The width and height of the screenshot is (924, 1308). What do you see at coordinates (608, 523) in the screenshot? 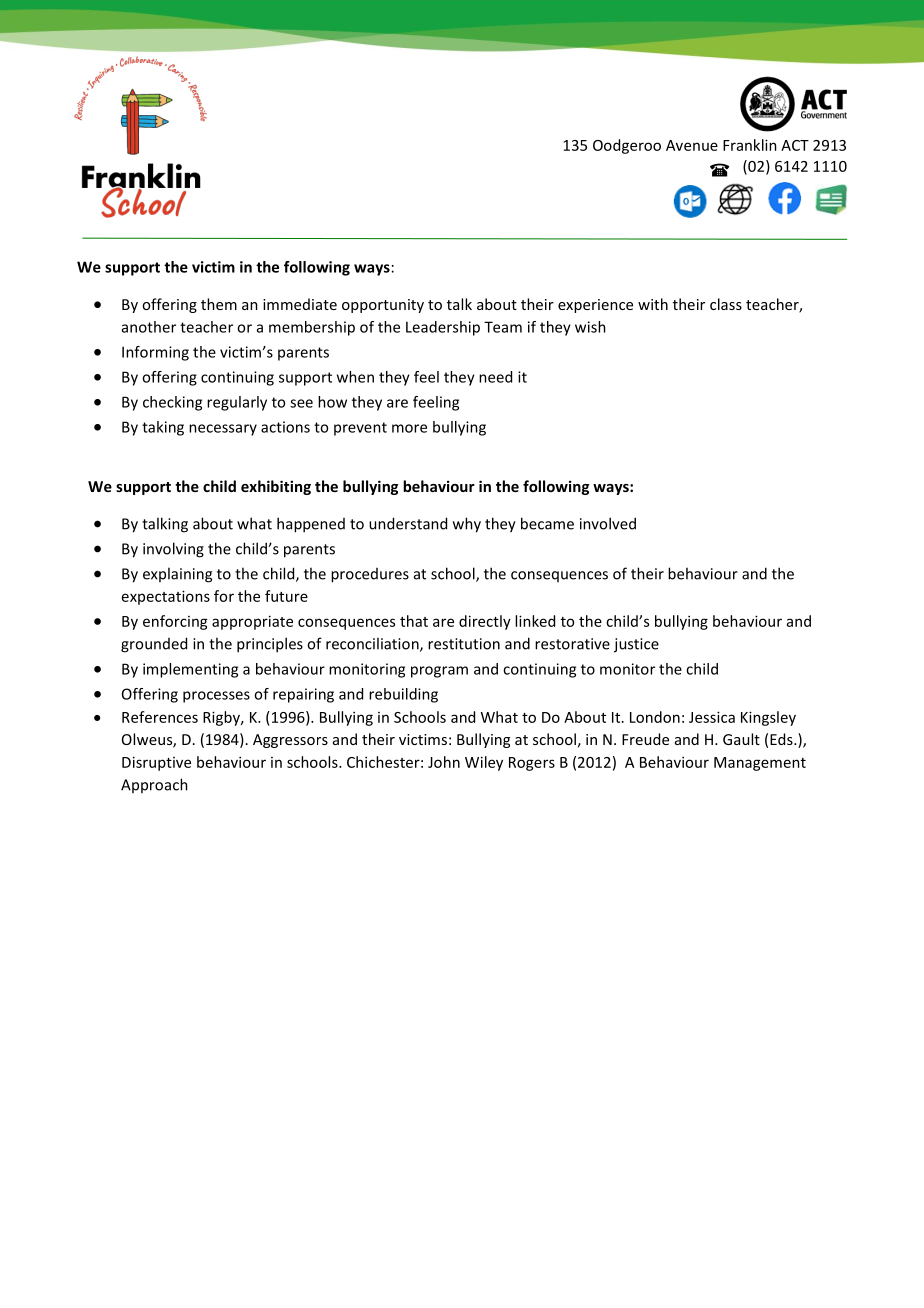
I see `involved` at bounding box center [608, 523].
